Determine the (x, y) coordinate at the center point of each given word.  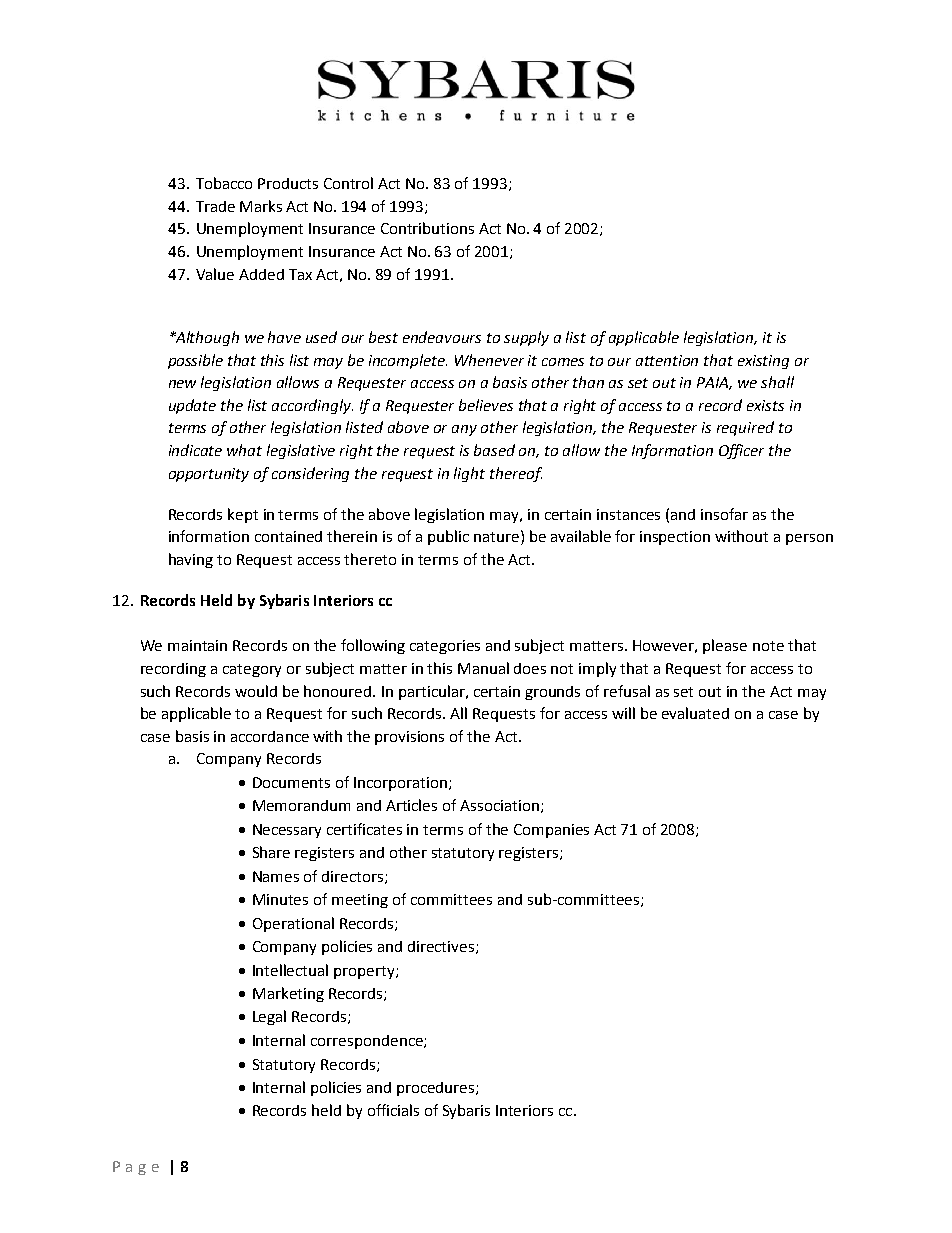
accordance (270, 736)
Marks (261, 206)
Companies (551, 831)
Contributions (427, 228)
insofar (724, 514)
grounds (552, 693)
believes (486, 405)
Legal (269, 1017)
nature (496, 537)
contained (288, 536)
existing (763, 362)
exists (765, 405)
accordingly (312, 406)
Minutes (280, 899)
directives (442, 947)
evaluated (695, 713)
